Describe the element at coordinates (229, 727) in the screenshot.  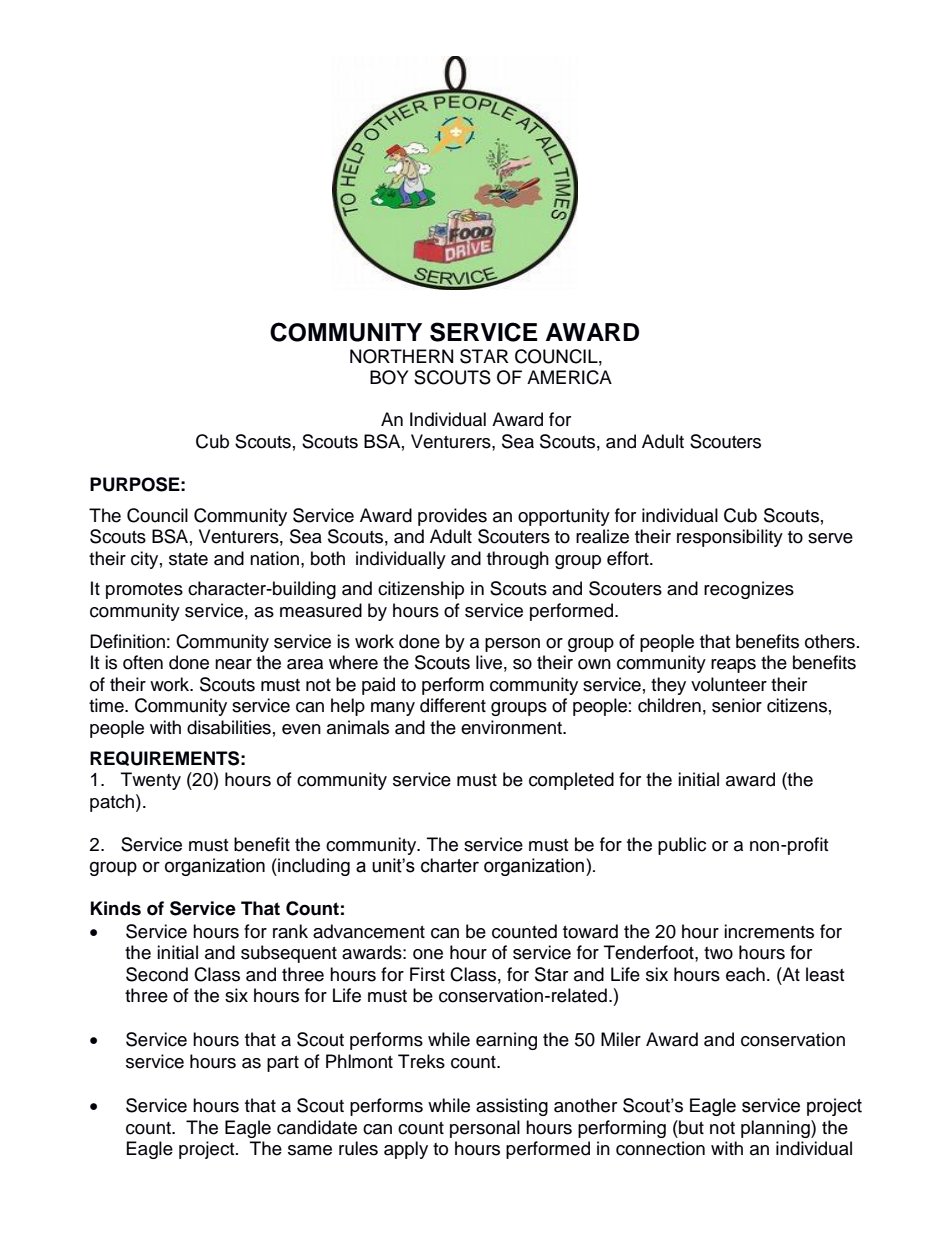
I see `disabilities` at that location.
